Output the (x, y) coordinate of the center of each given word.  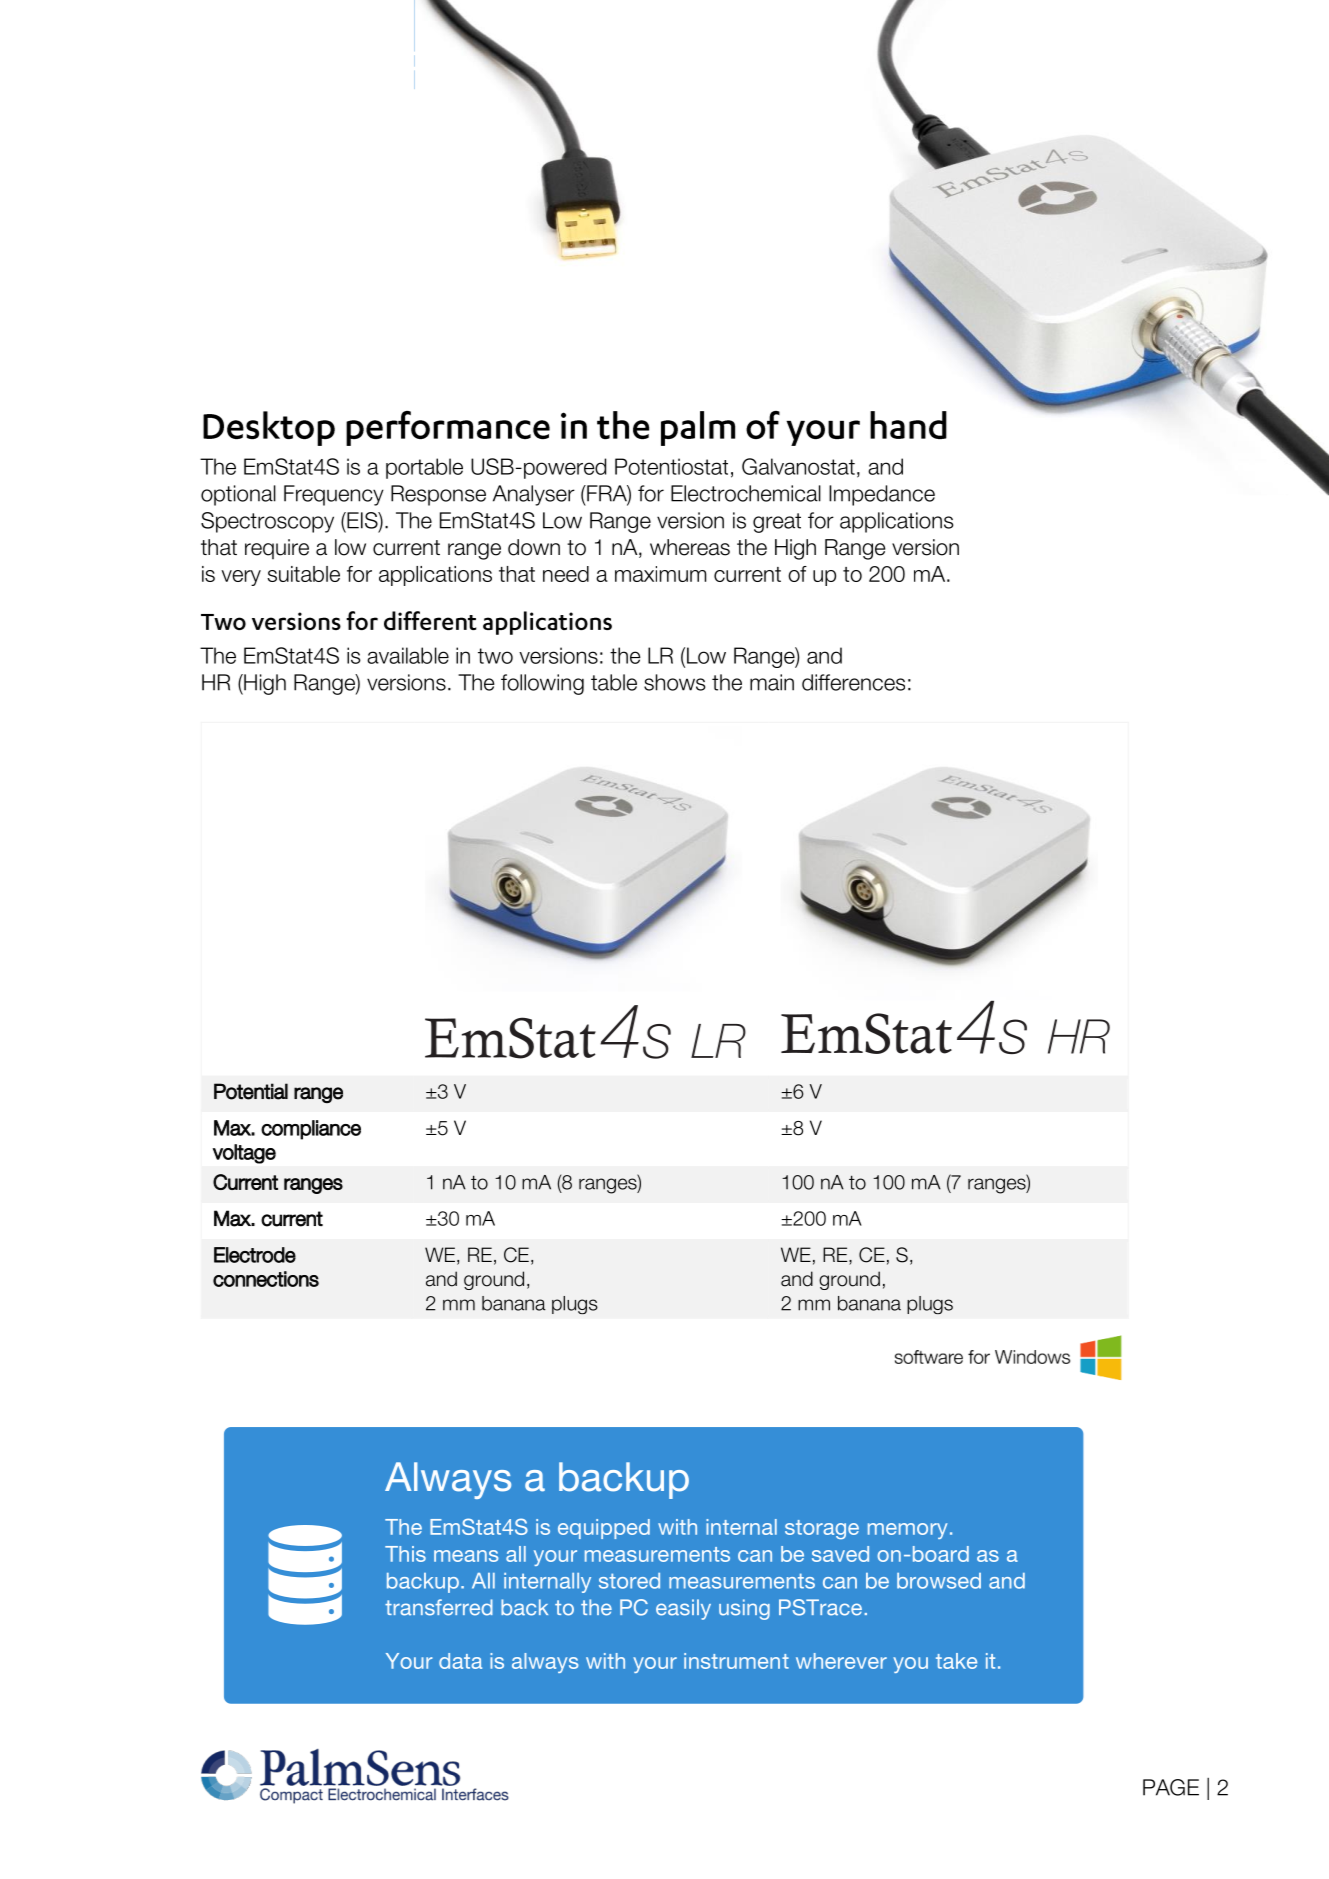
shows (675, 682)
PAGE (1171, 1787)
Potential (251, 1091)
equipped (604, 1529)
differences (853, 682)
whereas (690, 547)
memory (907, 1531)
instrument (736, 1661)
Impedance (882, 495)
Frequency (334, 495)
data (460, 1661)
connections (266, 1279)
